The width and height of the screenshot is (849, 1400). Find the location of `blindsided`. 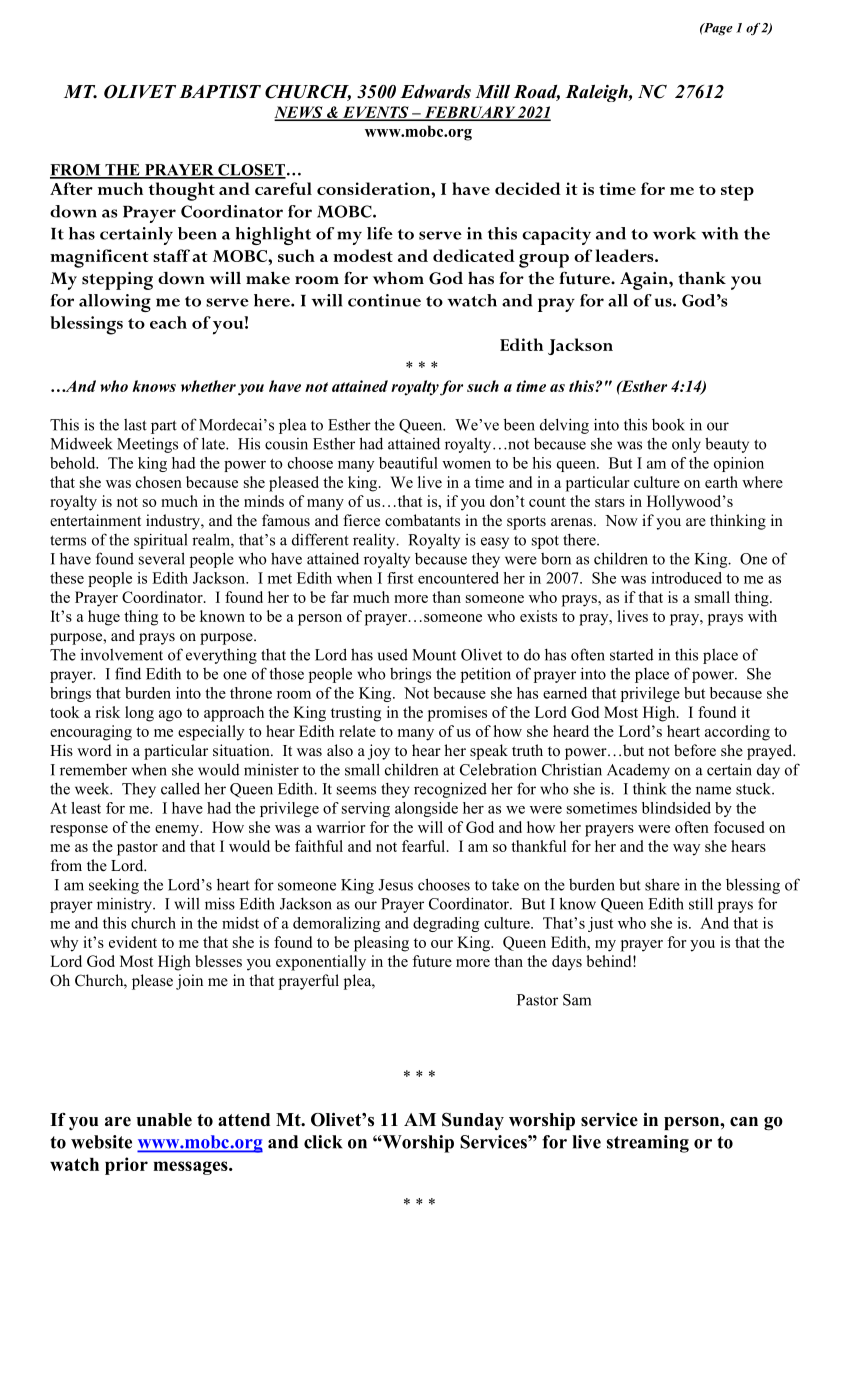

blindsided is located at coordinates (676, 808).
